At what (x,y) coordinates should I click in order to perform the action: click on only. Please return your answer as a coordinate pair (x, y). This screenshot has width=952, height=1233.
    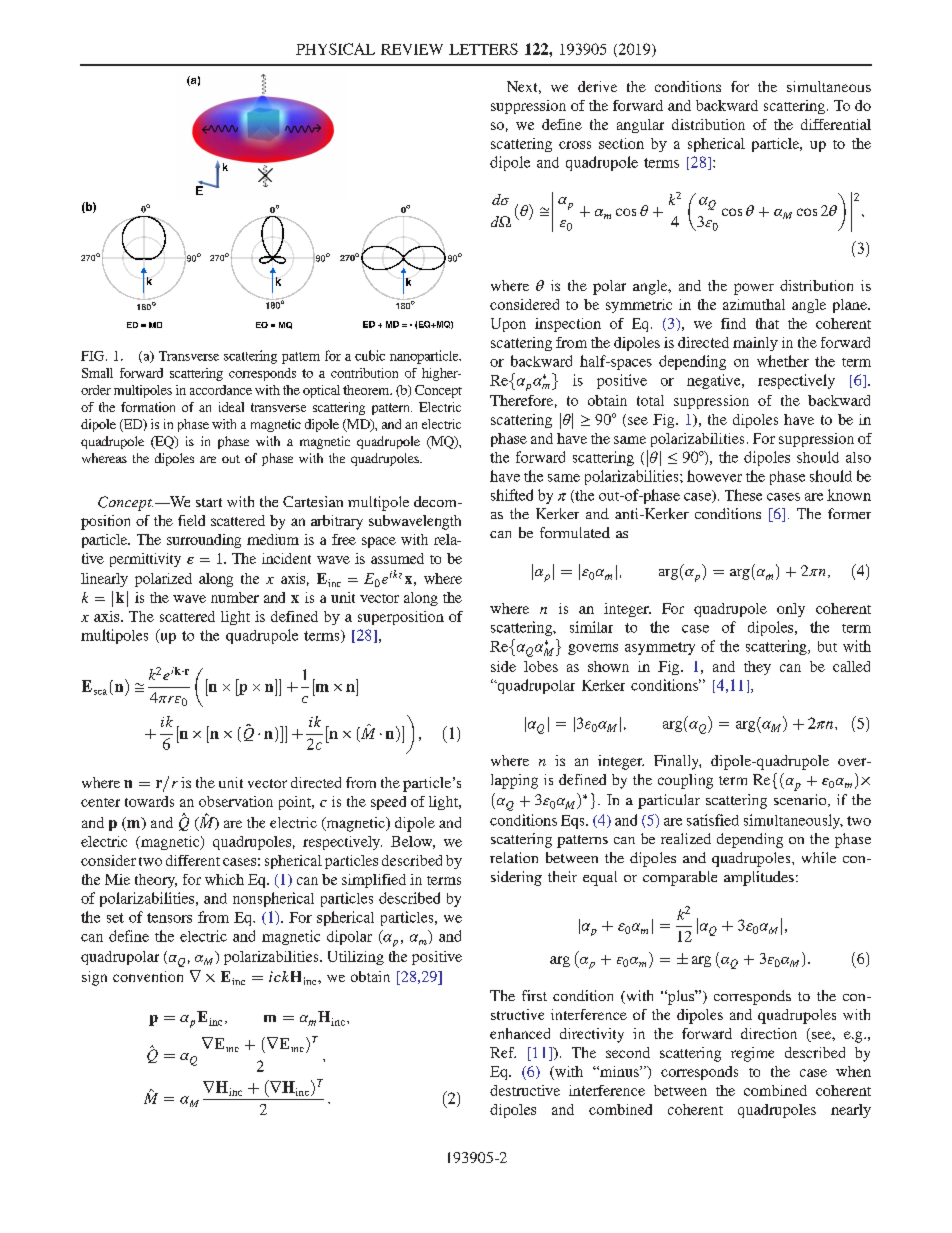
    Looking at the image, I should click on (791, 610).
